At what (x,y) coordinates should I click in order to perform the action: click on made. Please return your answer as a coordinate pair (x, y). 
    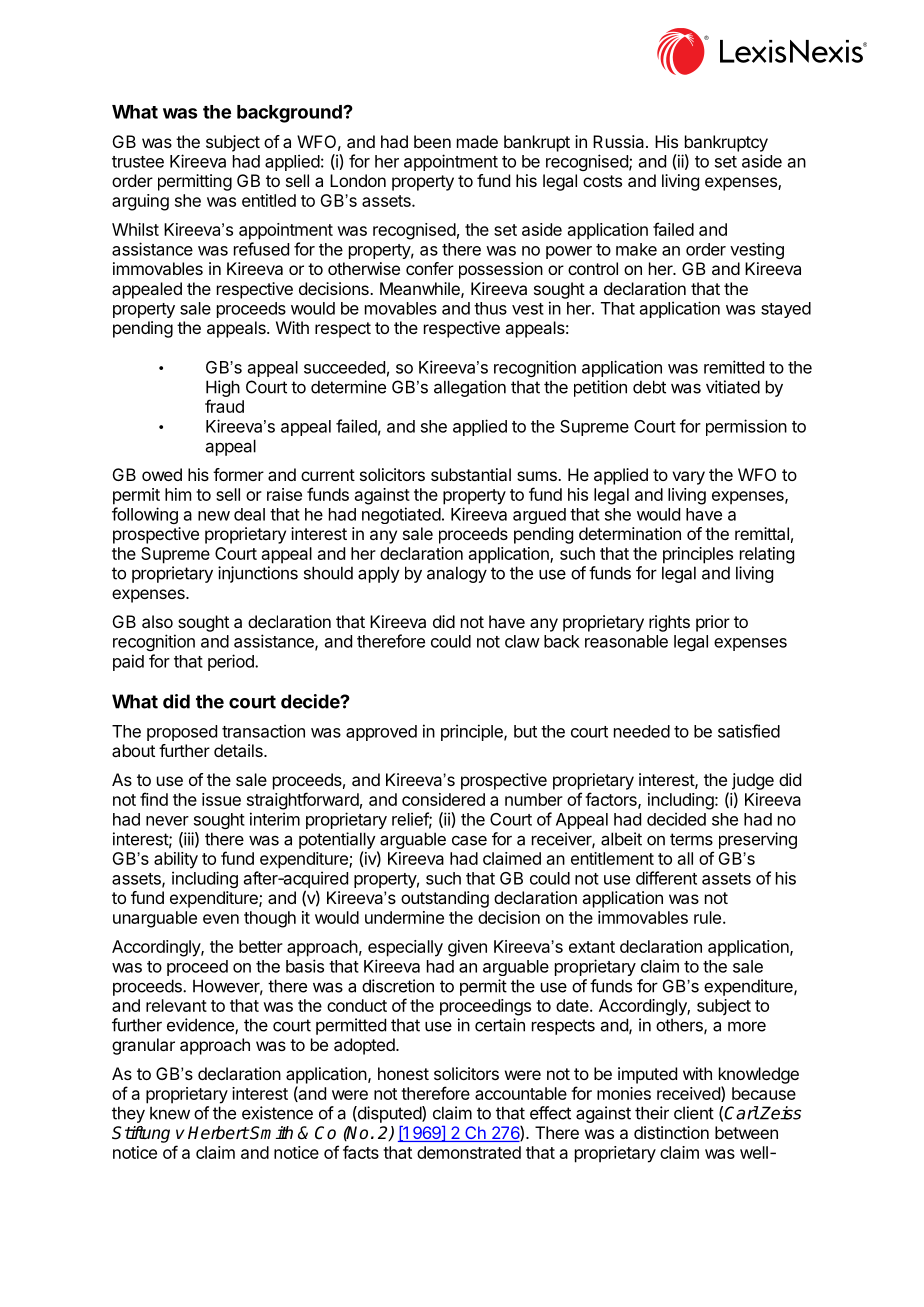
    Looking at the image, I should click on (477, 141).
